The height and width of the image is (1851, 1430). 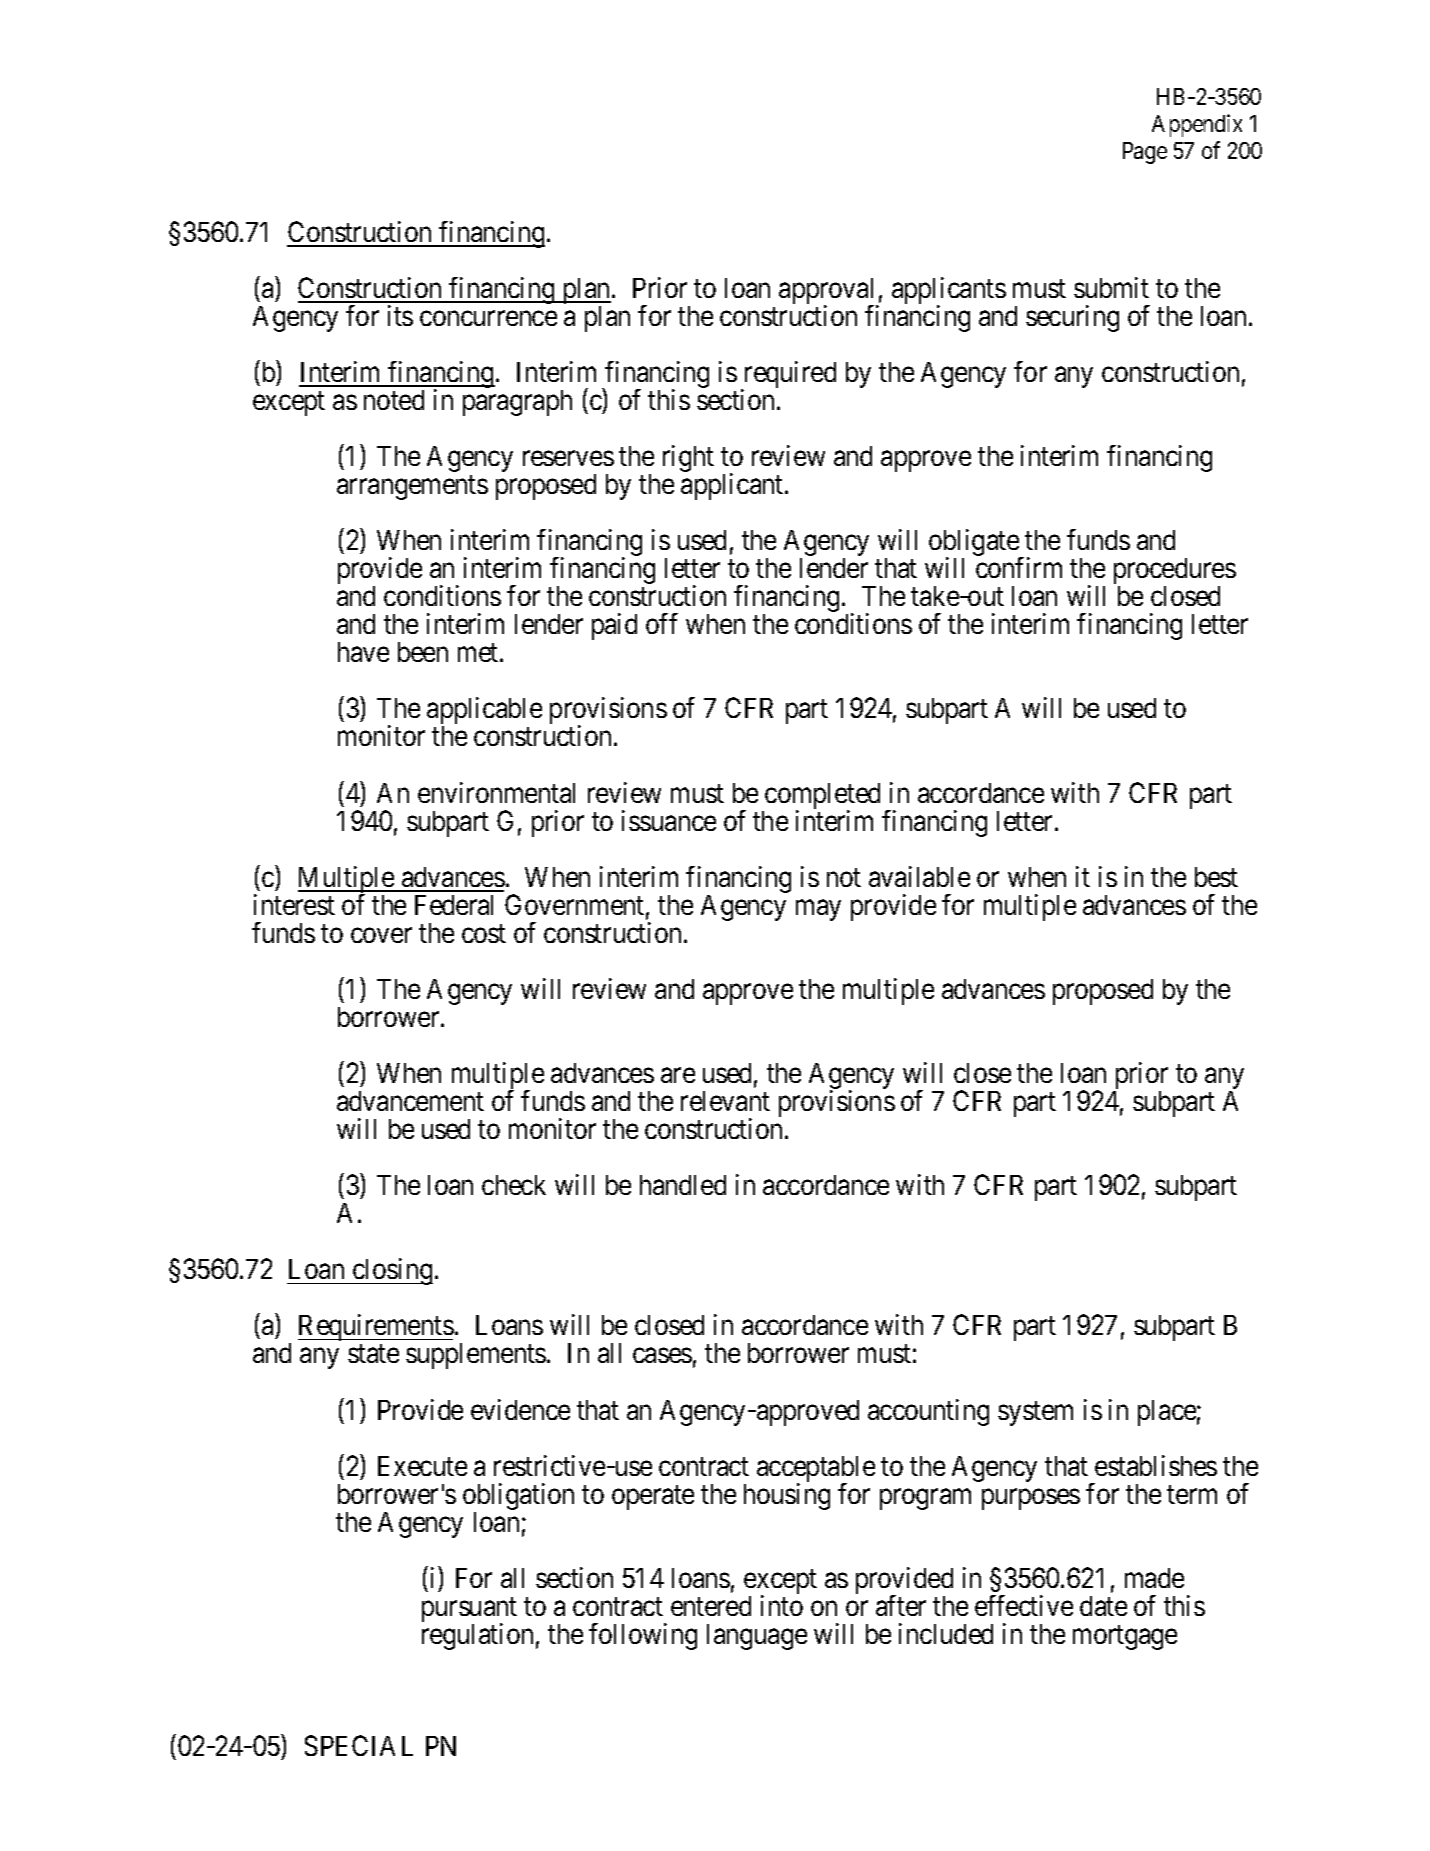 What do you see at coordinates (821, 797) in the image?
I see `completed` at bounding box center [821, 797].
